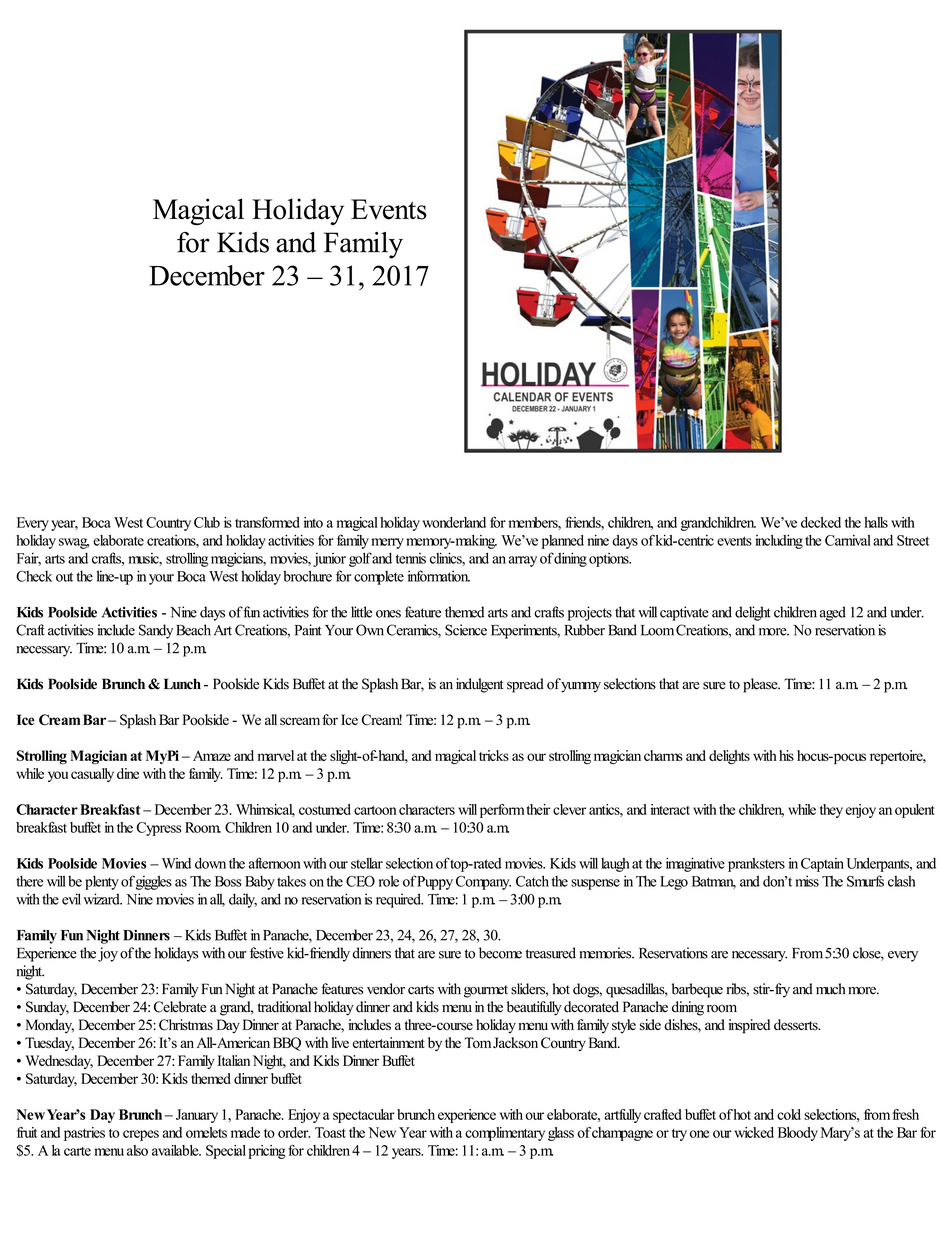 The image size is (952, 1233). What do you see at coordinates (128, 773) in the page?
I see `dine` at bounding box center [128, 773].
